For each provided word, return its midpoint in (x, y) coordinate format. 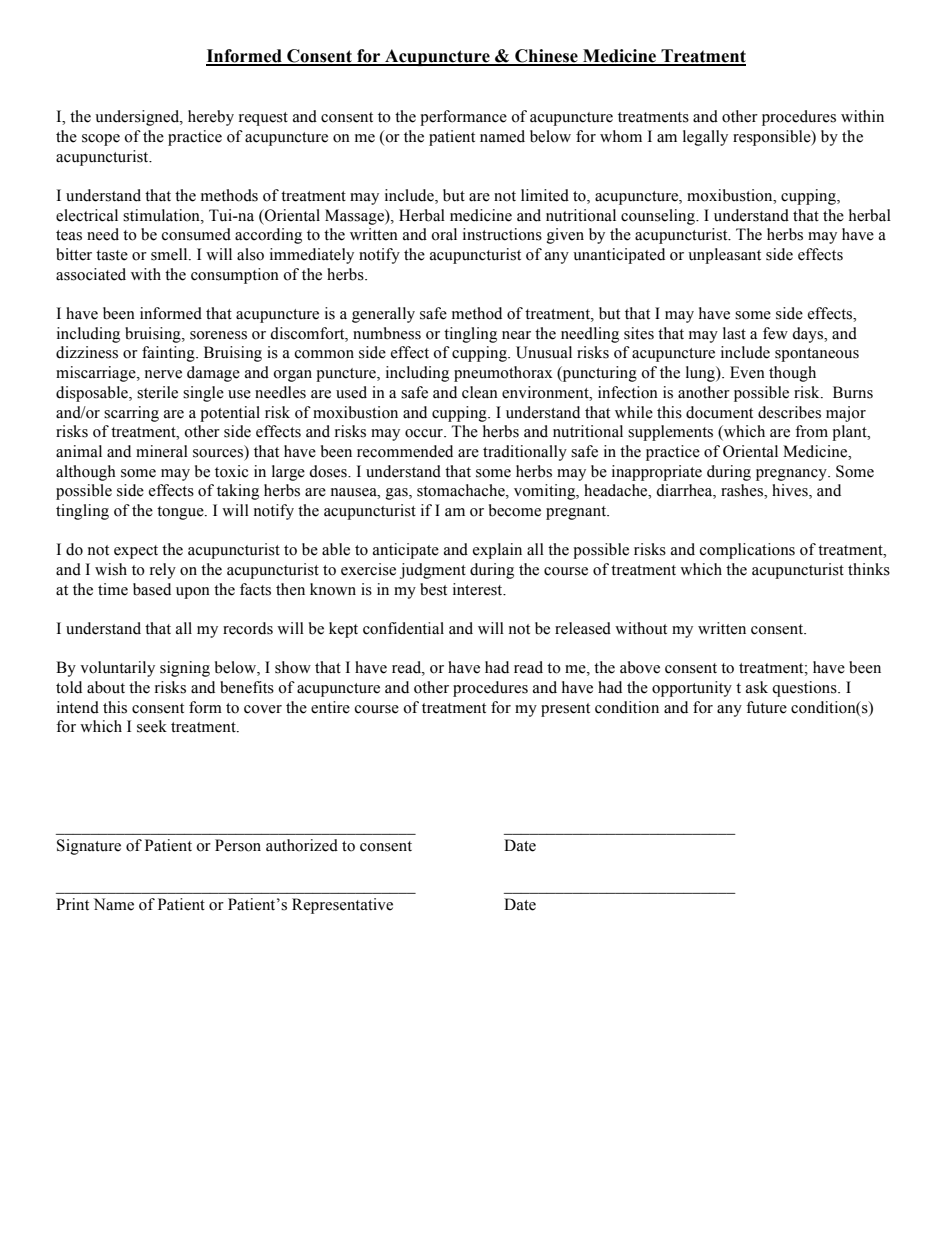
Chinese (546, 57)
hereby (211, 118)
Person (238, 845)
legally (705, 138)
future (766, 707)
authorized (302, 845)
